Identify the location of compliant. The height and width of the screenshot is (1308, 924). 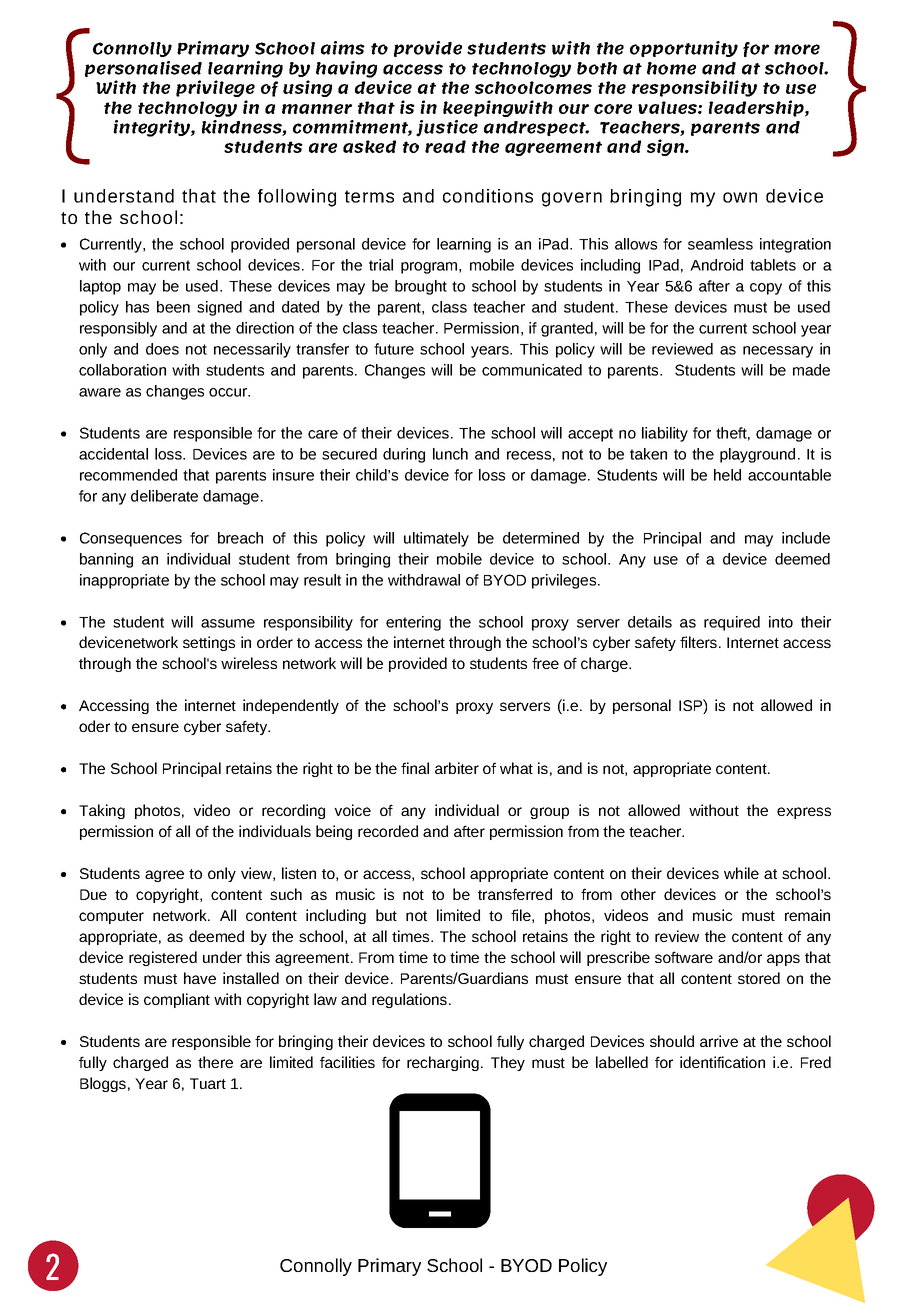
(177, 1000).
